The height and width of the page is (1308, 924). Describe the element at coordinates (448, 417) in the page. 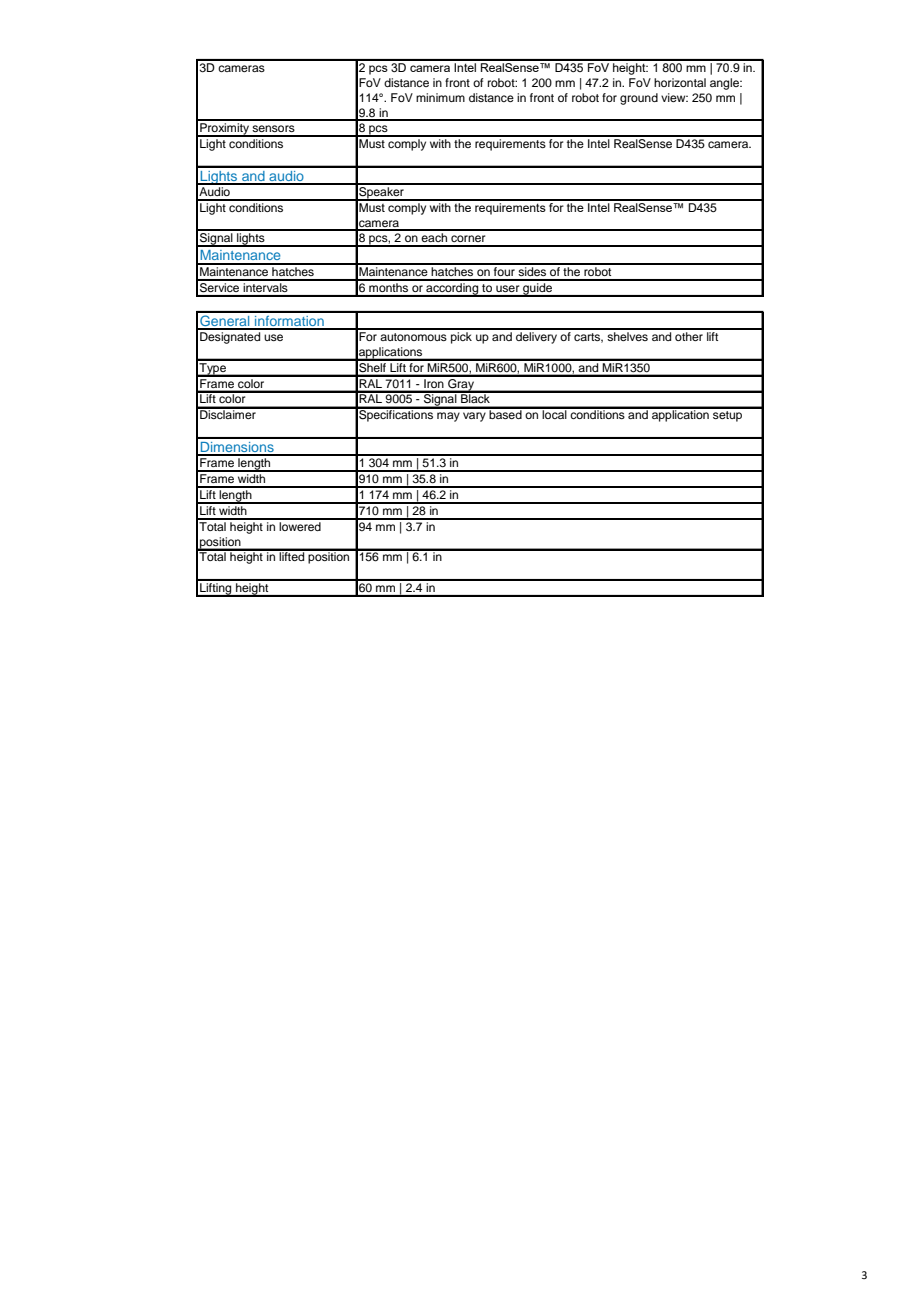

I see `may` at that location.
